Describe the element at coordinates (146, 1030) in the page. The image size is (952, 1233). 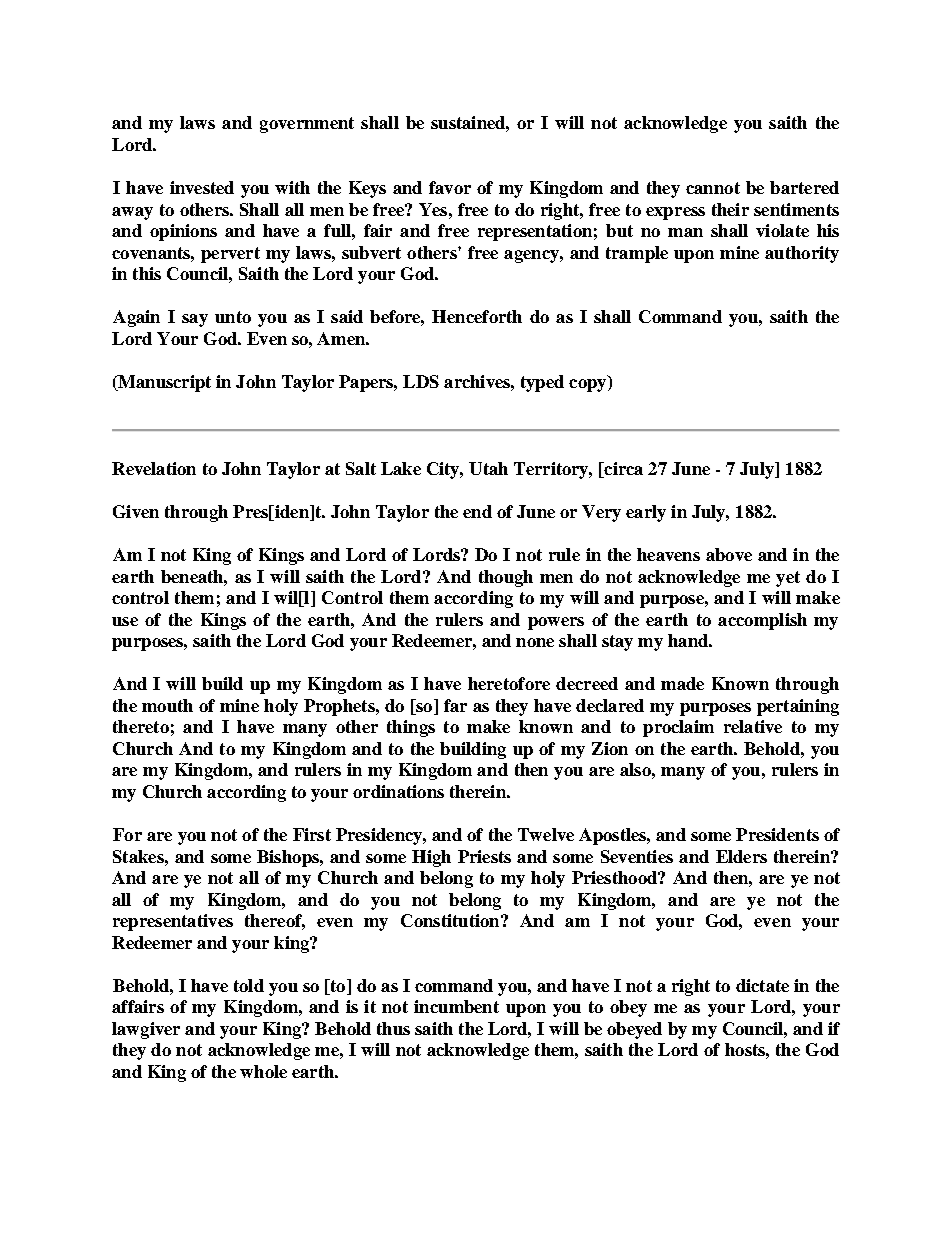
I see `lawgiver` at that location.
